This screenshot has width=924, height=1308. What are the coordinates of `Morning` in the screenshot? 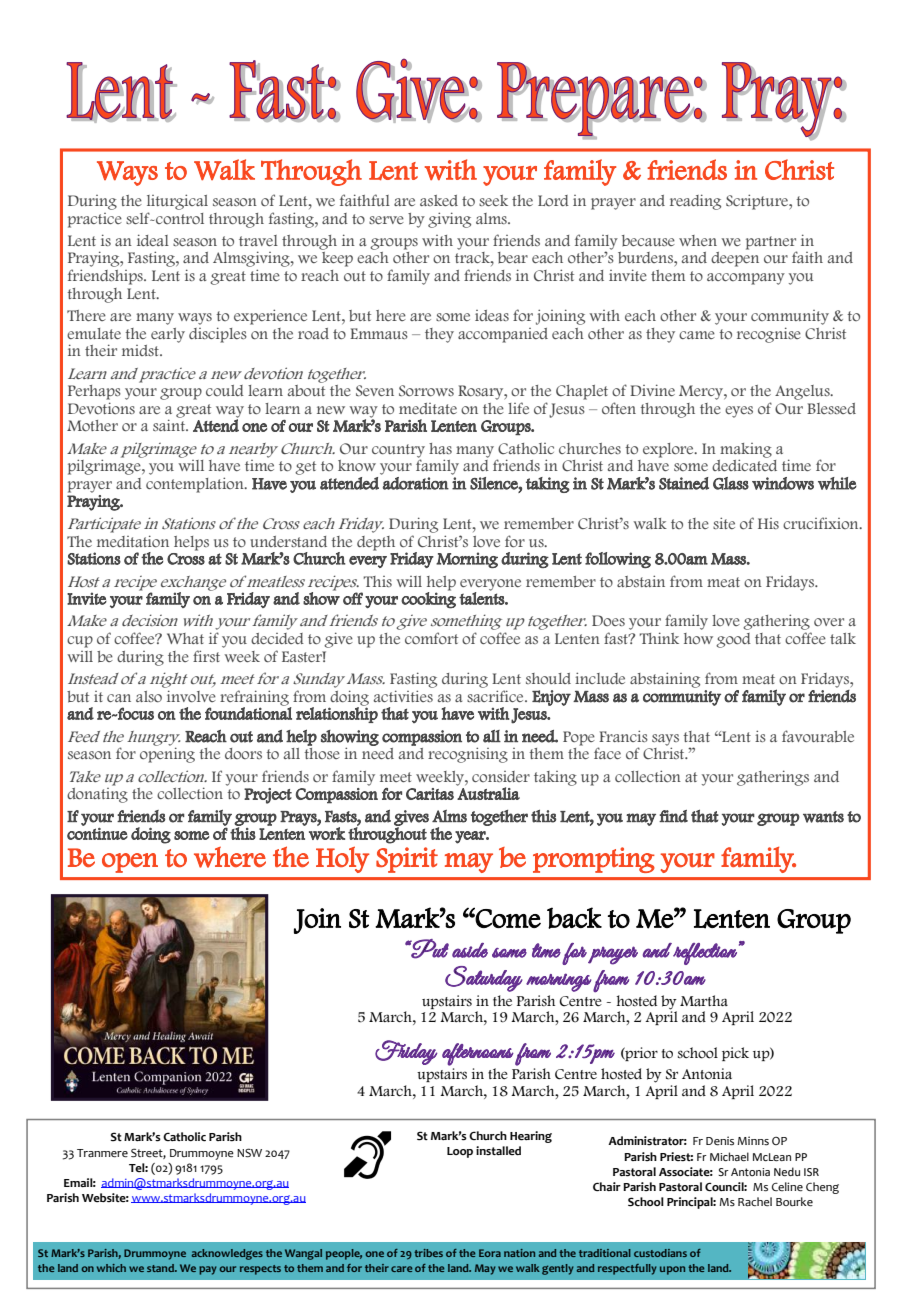 It's located at (467, 560).
